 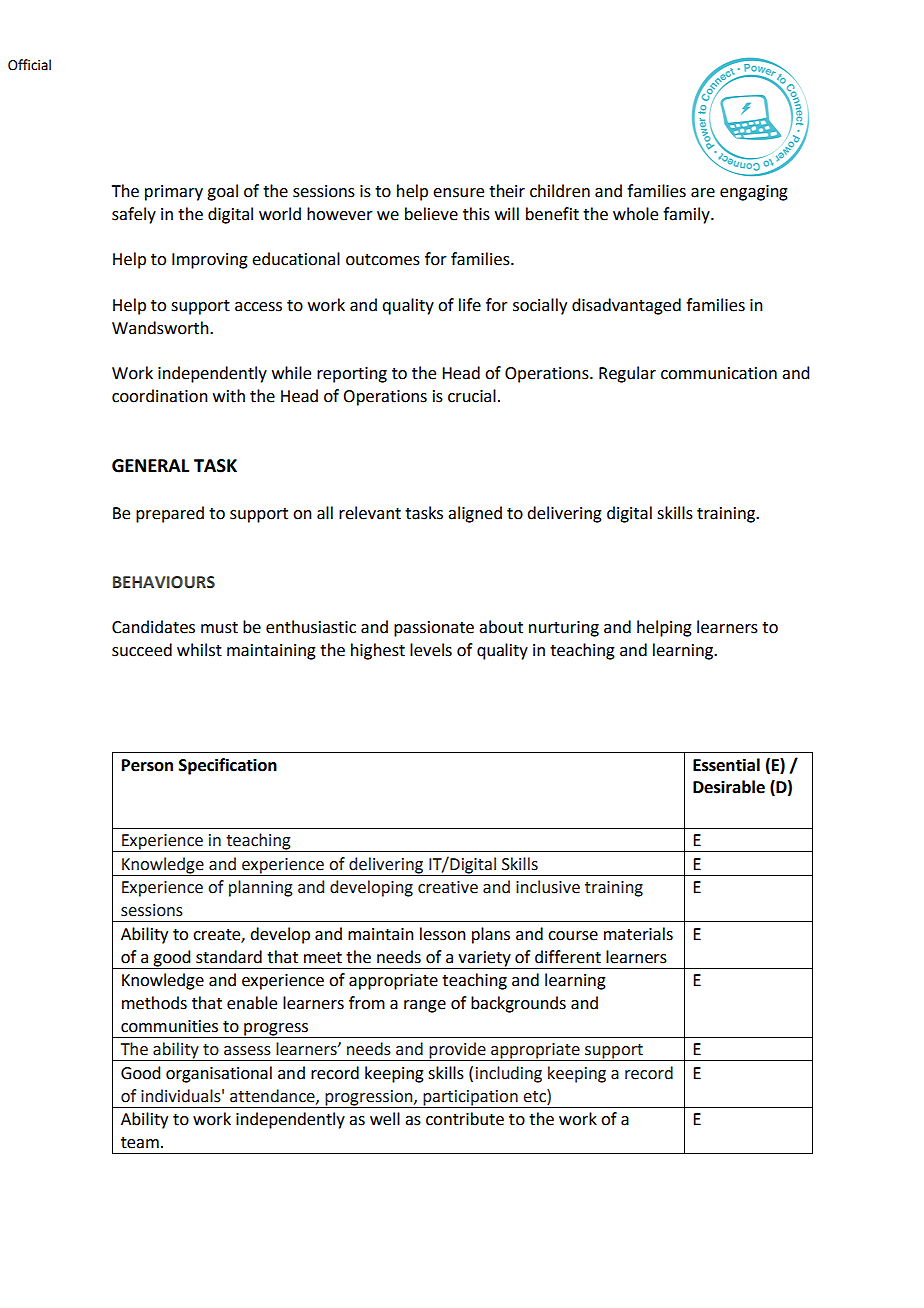 I want to click on ensure, so click(x=458, y=193).
